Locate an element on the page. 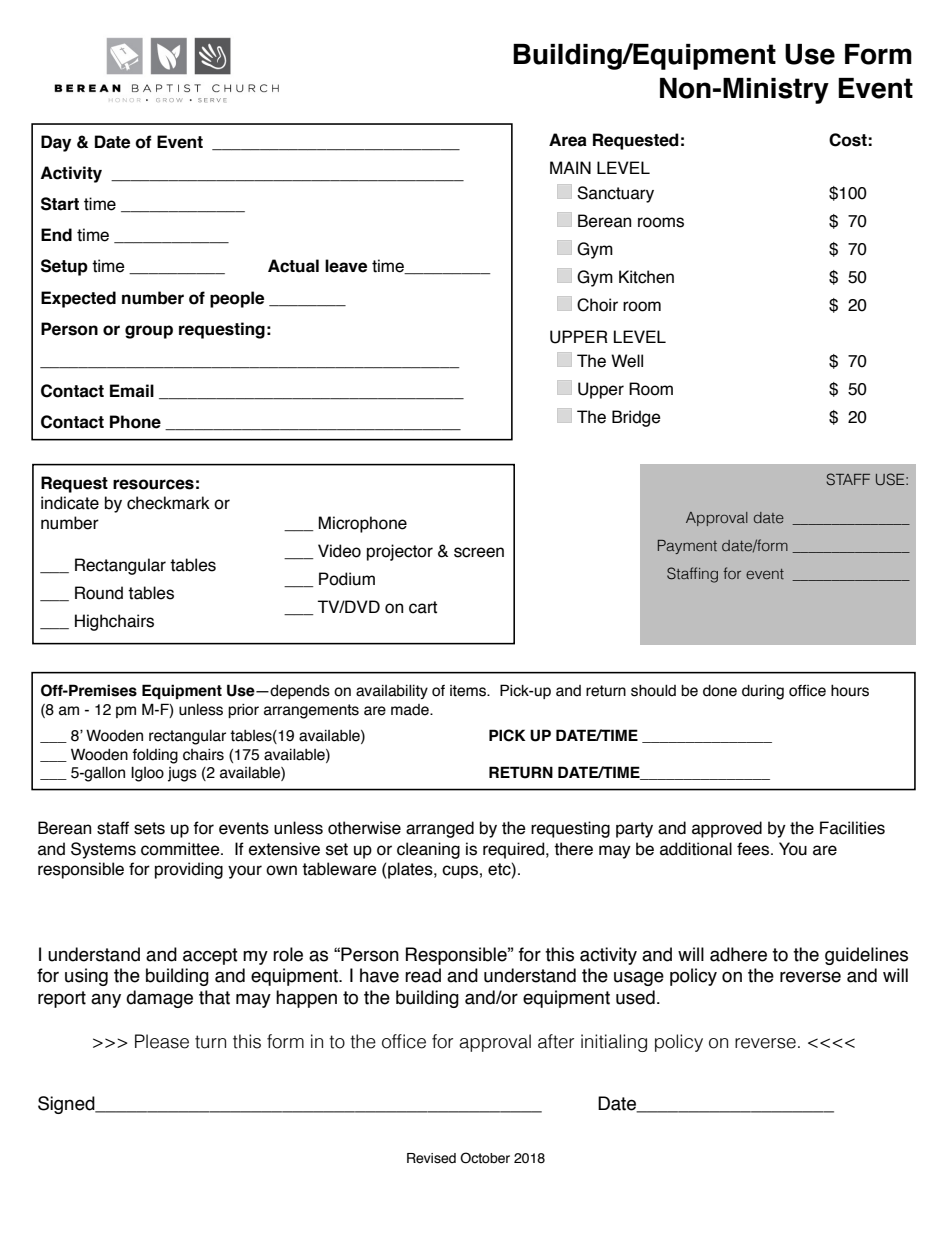 This image has height=1233, width=952. MAIN is located at coordinates (570, 167).
